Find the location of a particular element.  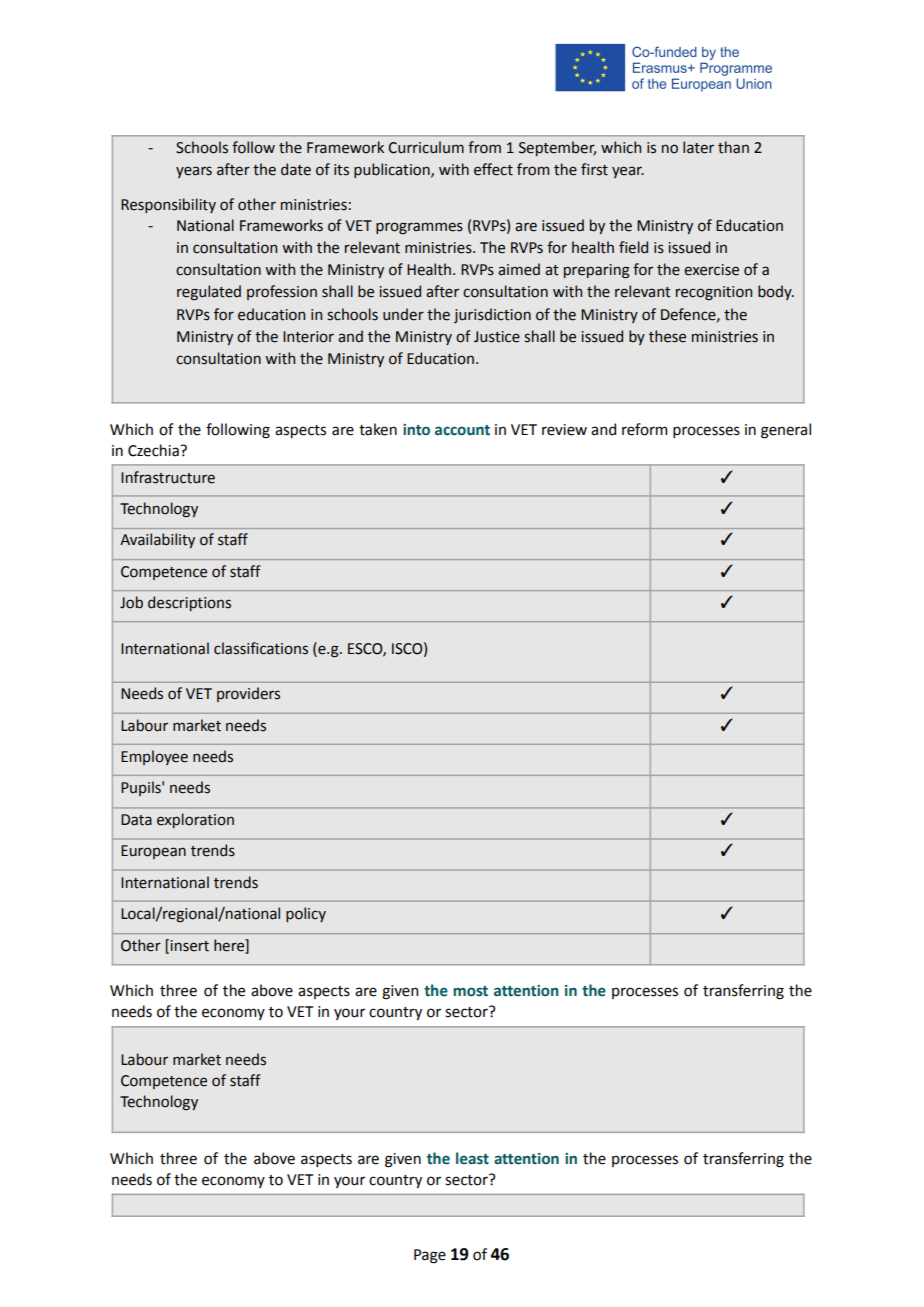

policy is located at coordinates (306, 914).
